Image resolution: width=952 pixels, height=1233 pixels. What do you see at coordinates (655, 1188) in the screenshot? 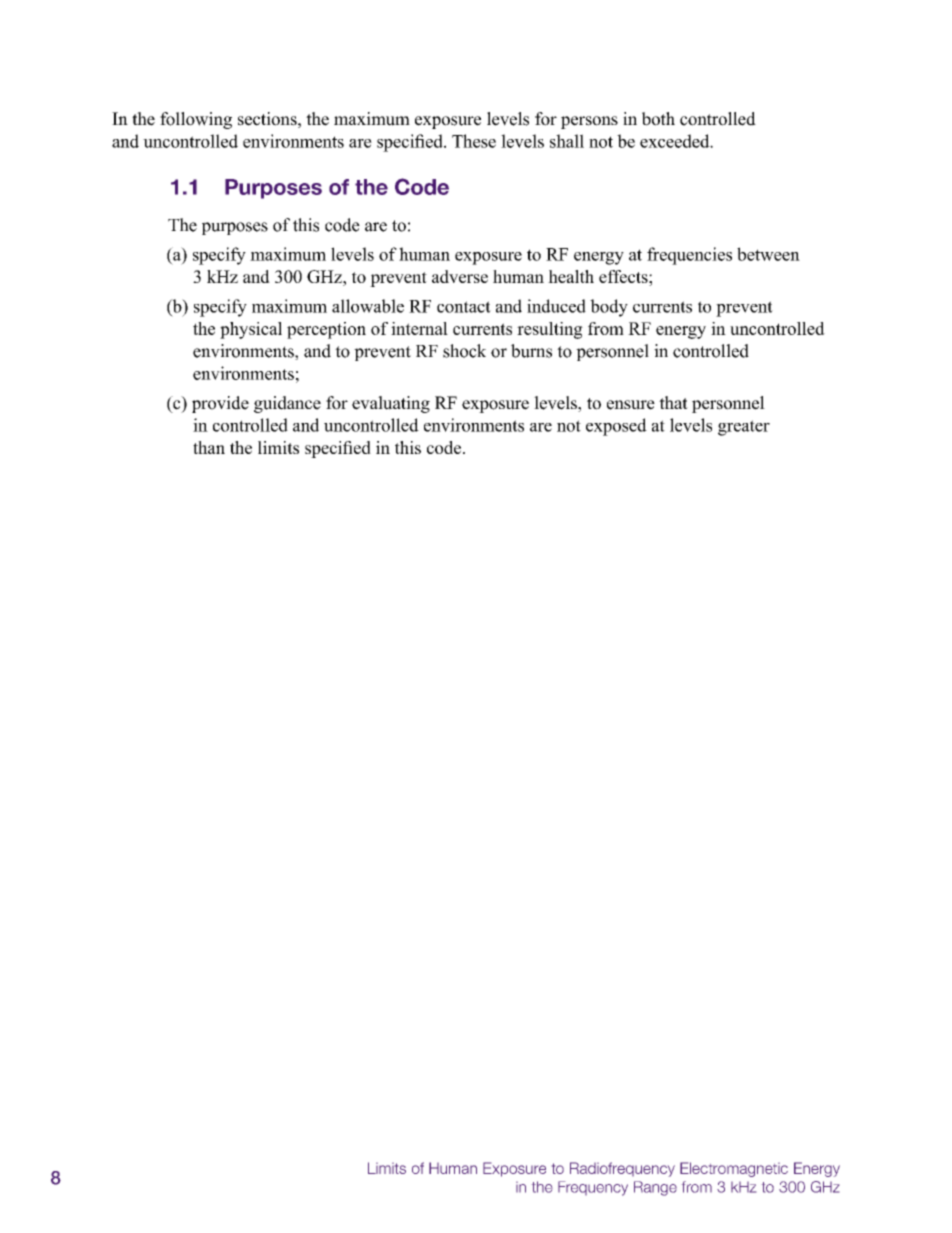
I see `Range` at bounding box center [655, 1188].
